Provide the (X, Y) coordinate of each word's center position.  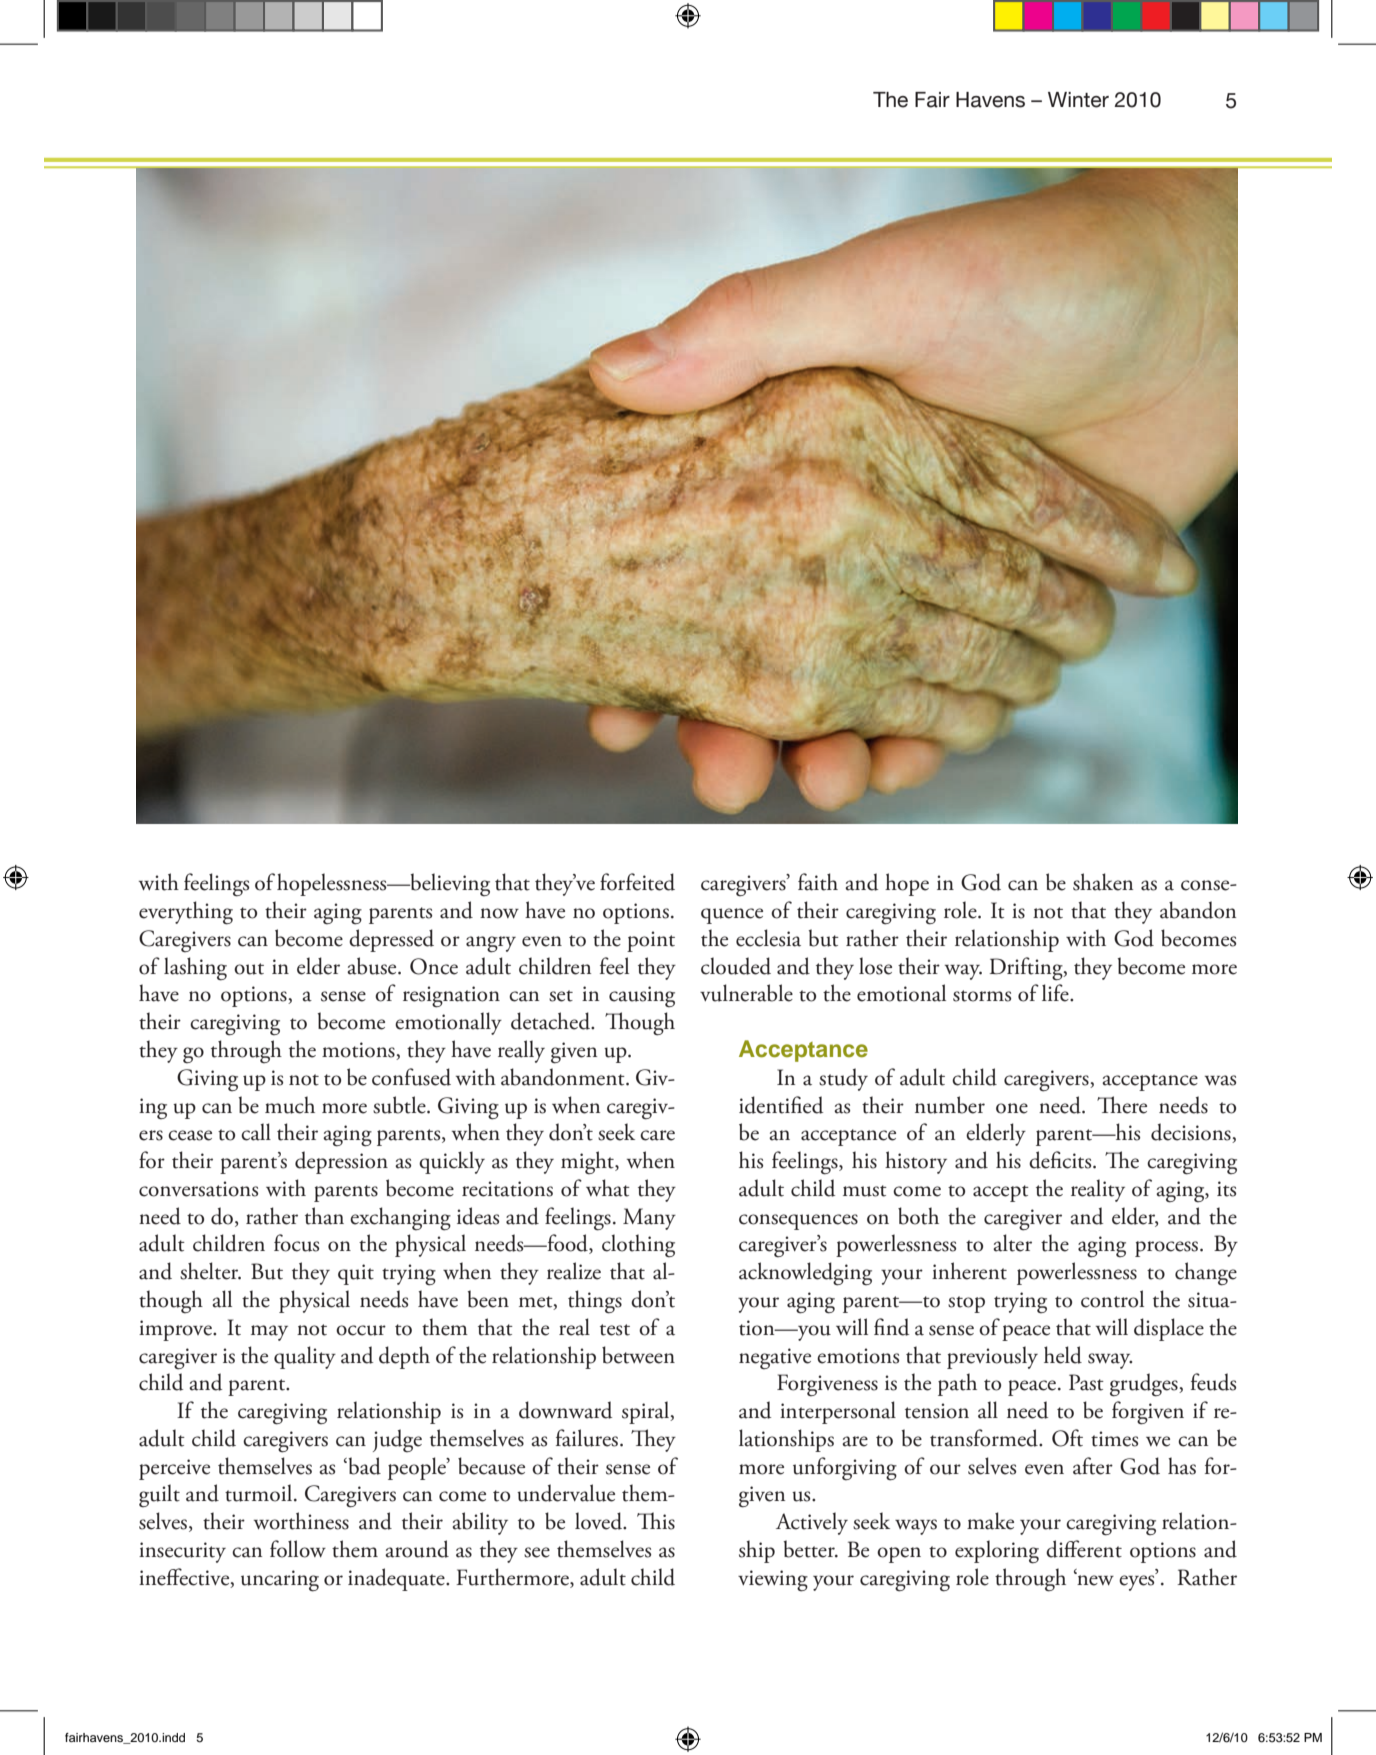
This (656, 1521)
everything (186, 913)
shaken (1103, 882)
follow (298, 1549)
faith (818, 882)
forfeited (637, 882)
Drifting (1027, 969)
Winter (1078, 100)
